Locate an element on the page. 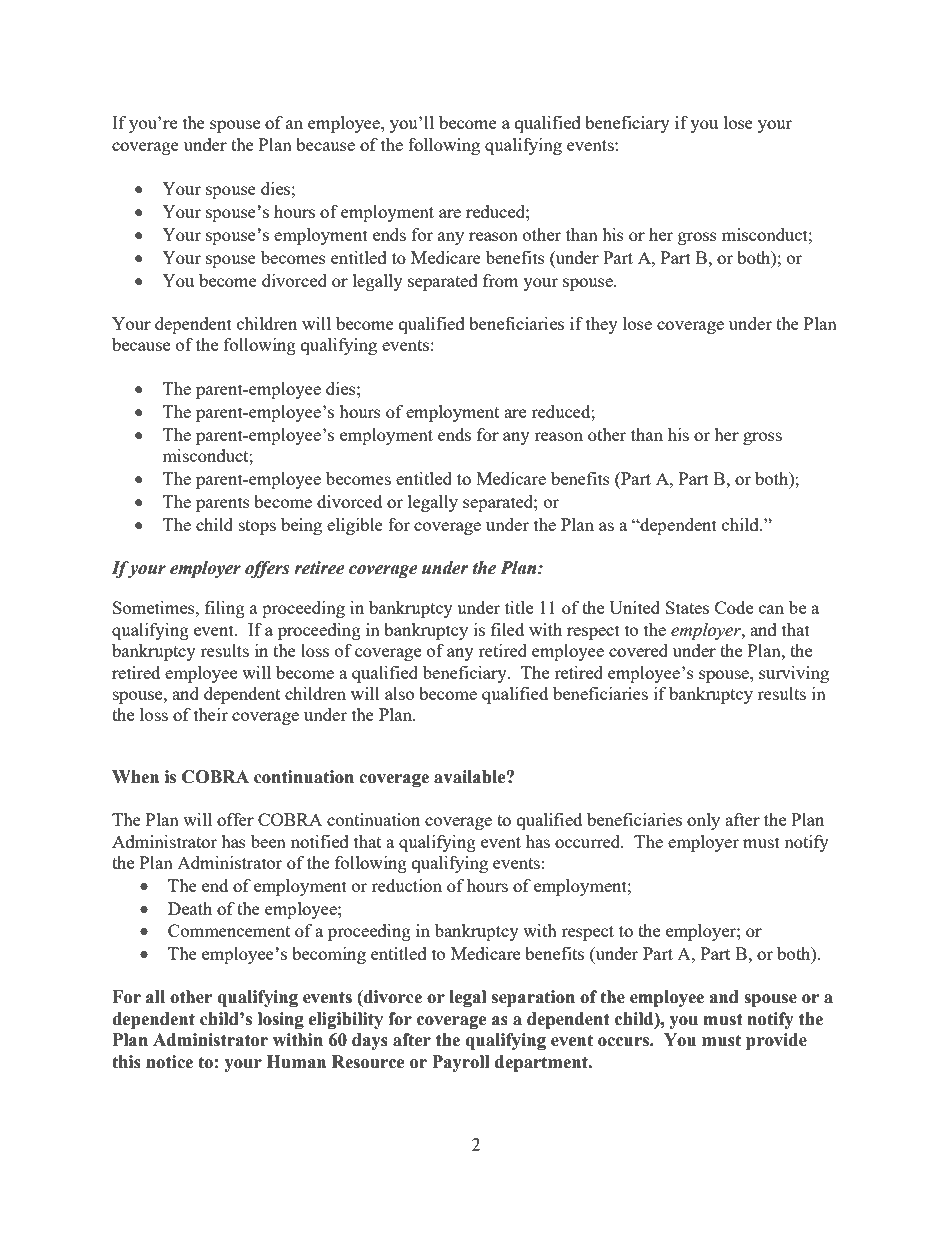 This document has width=952, height=1233. been is located at coordinates (268, 841).
